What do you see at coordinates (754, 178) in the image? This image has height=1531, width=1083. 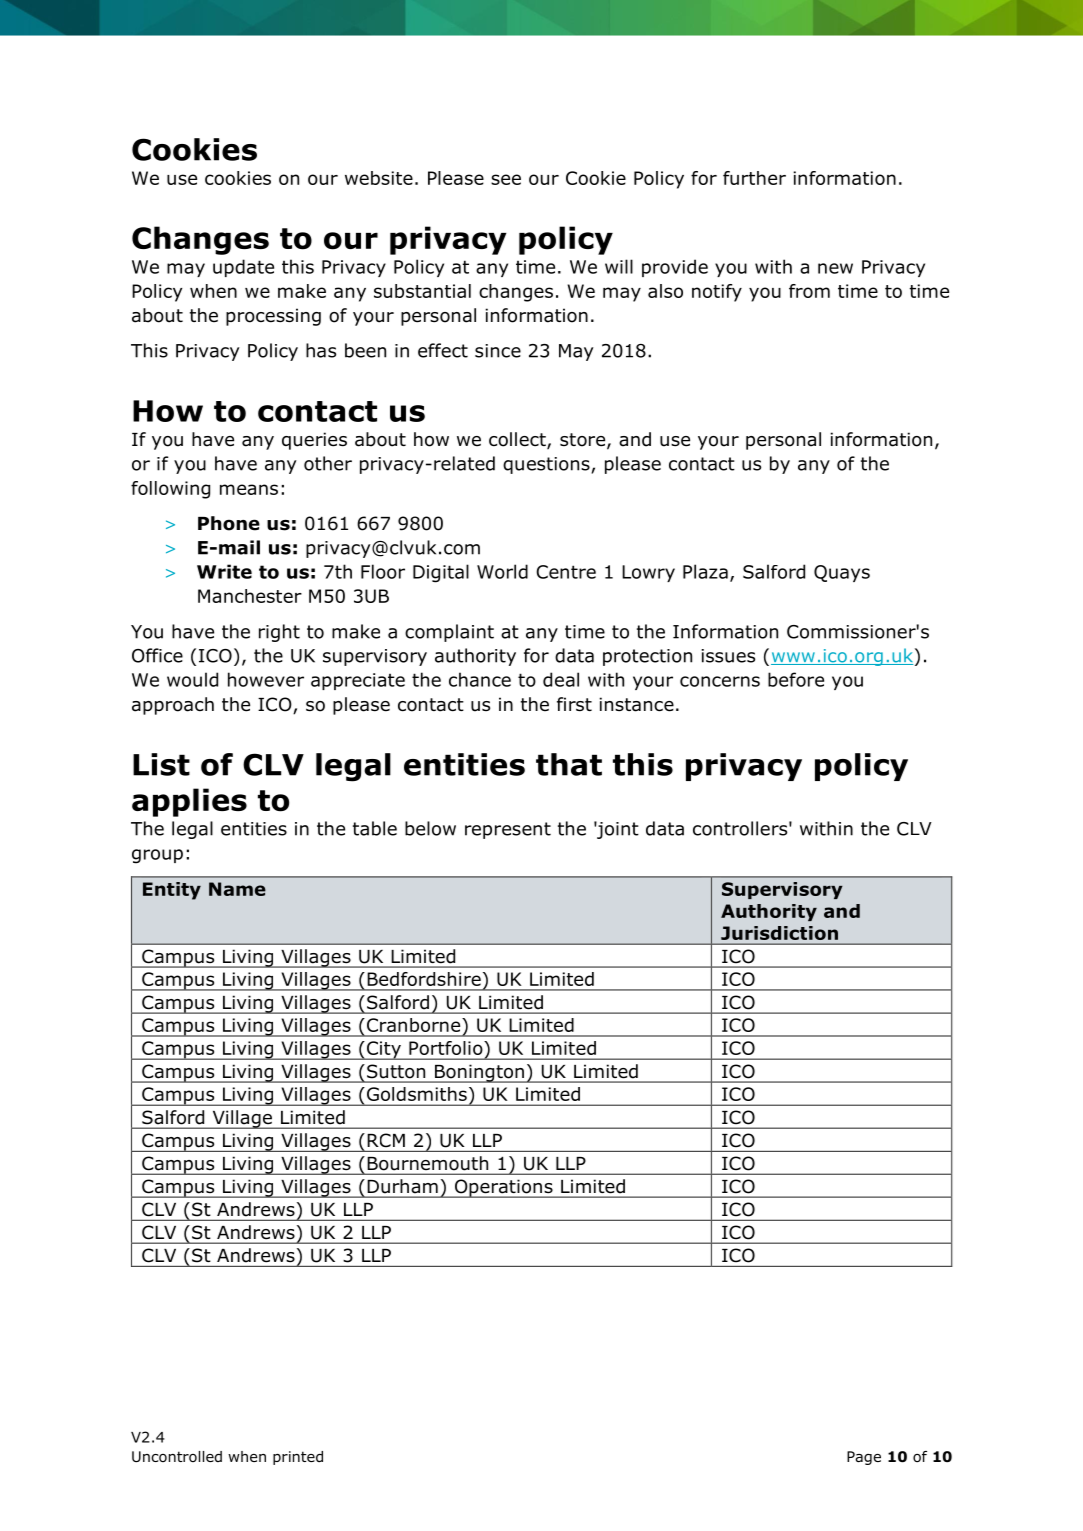 I see `further` at bounding box center [754, 178].
